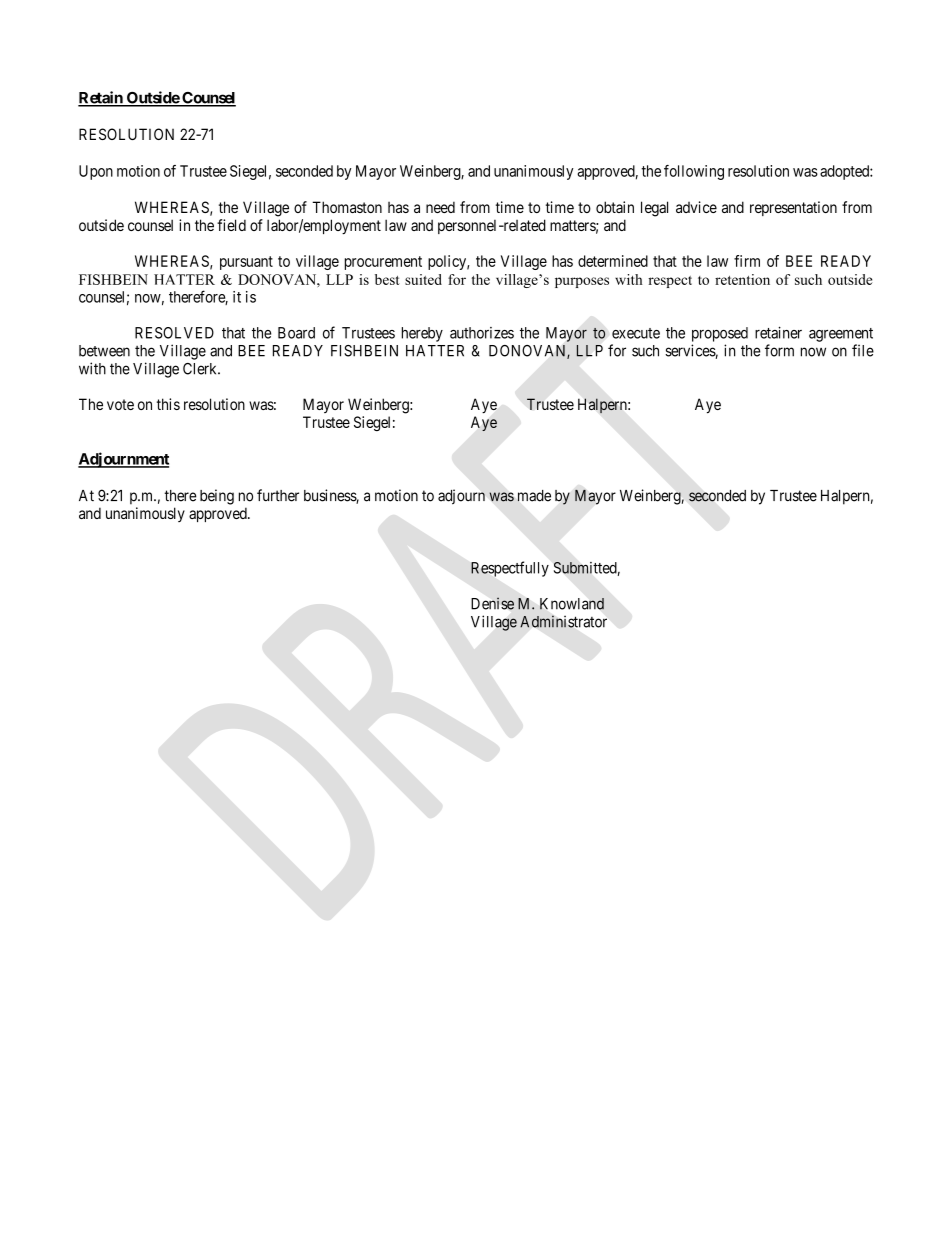  I want to click on Upon, so click(96, 172).
